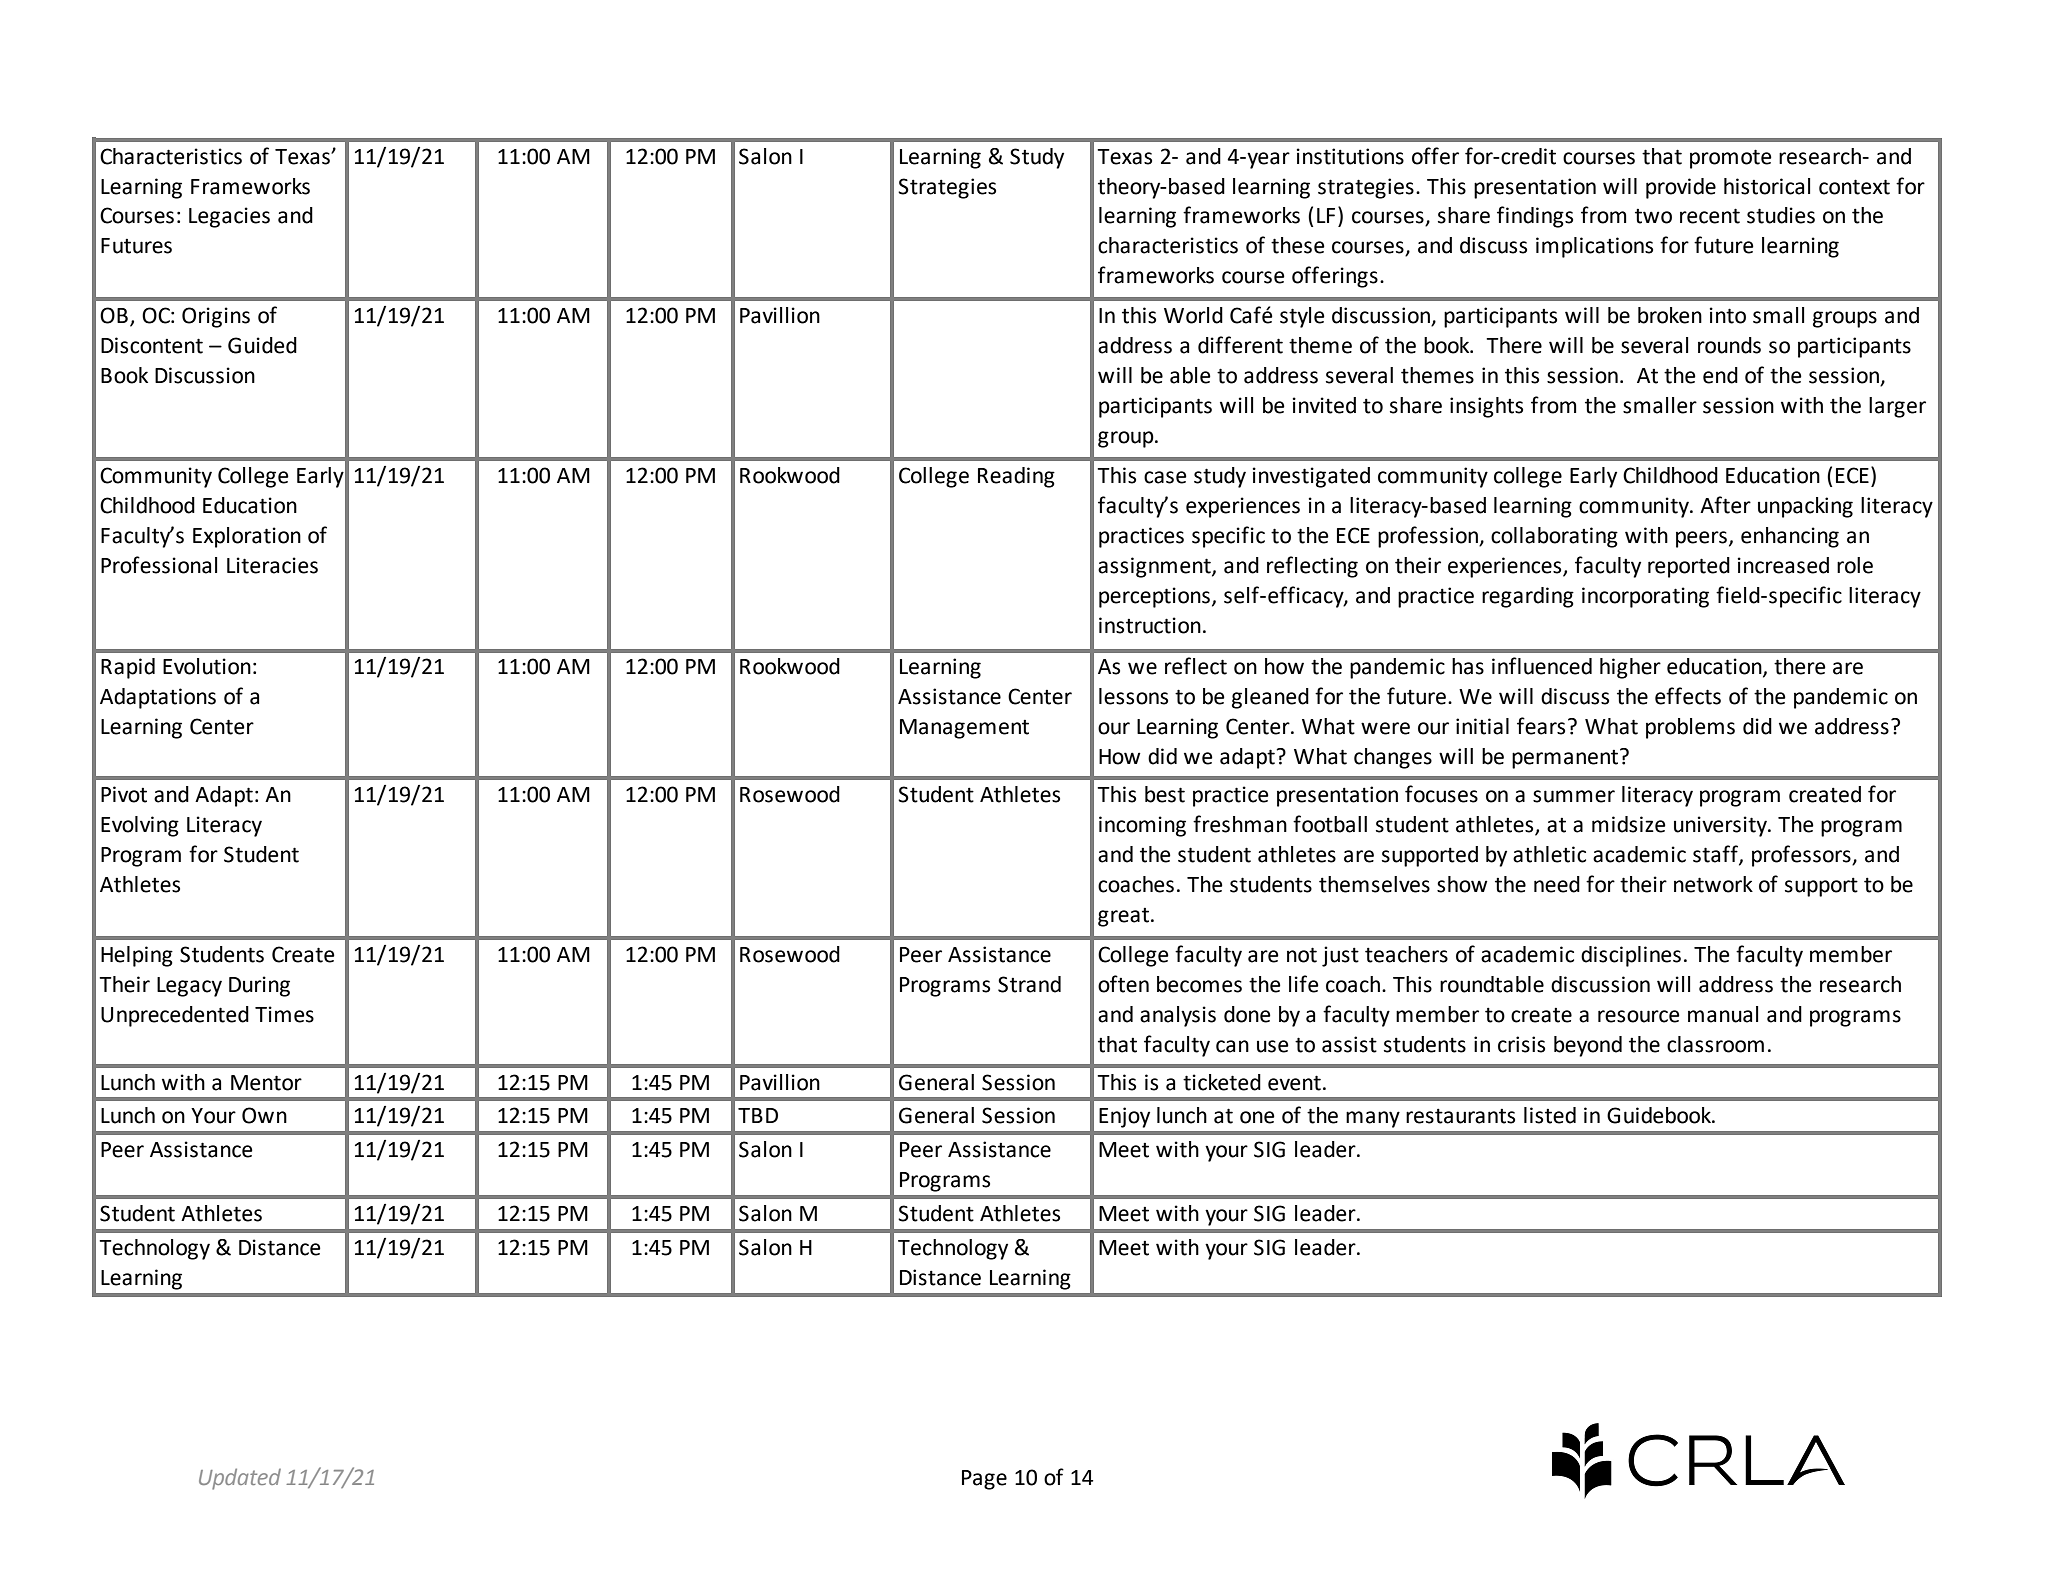 The height and width of the screenshot is (1586, 2053). Describe the element at coordinates (240, 1479) in the screenshot. I see `Updated` at that location.
